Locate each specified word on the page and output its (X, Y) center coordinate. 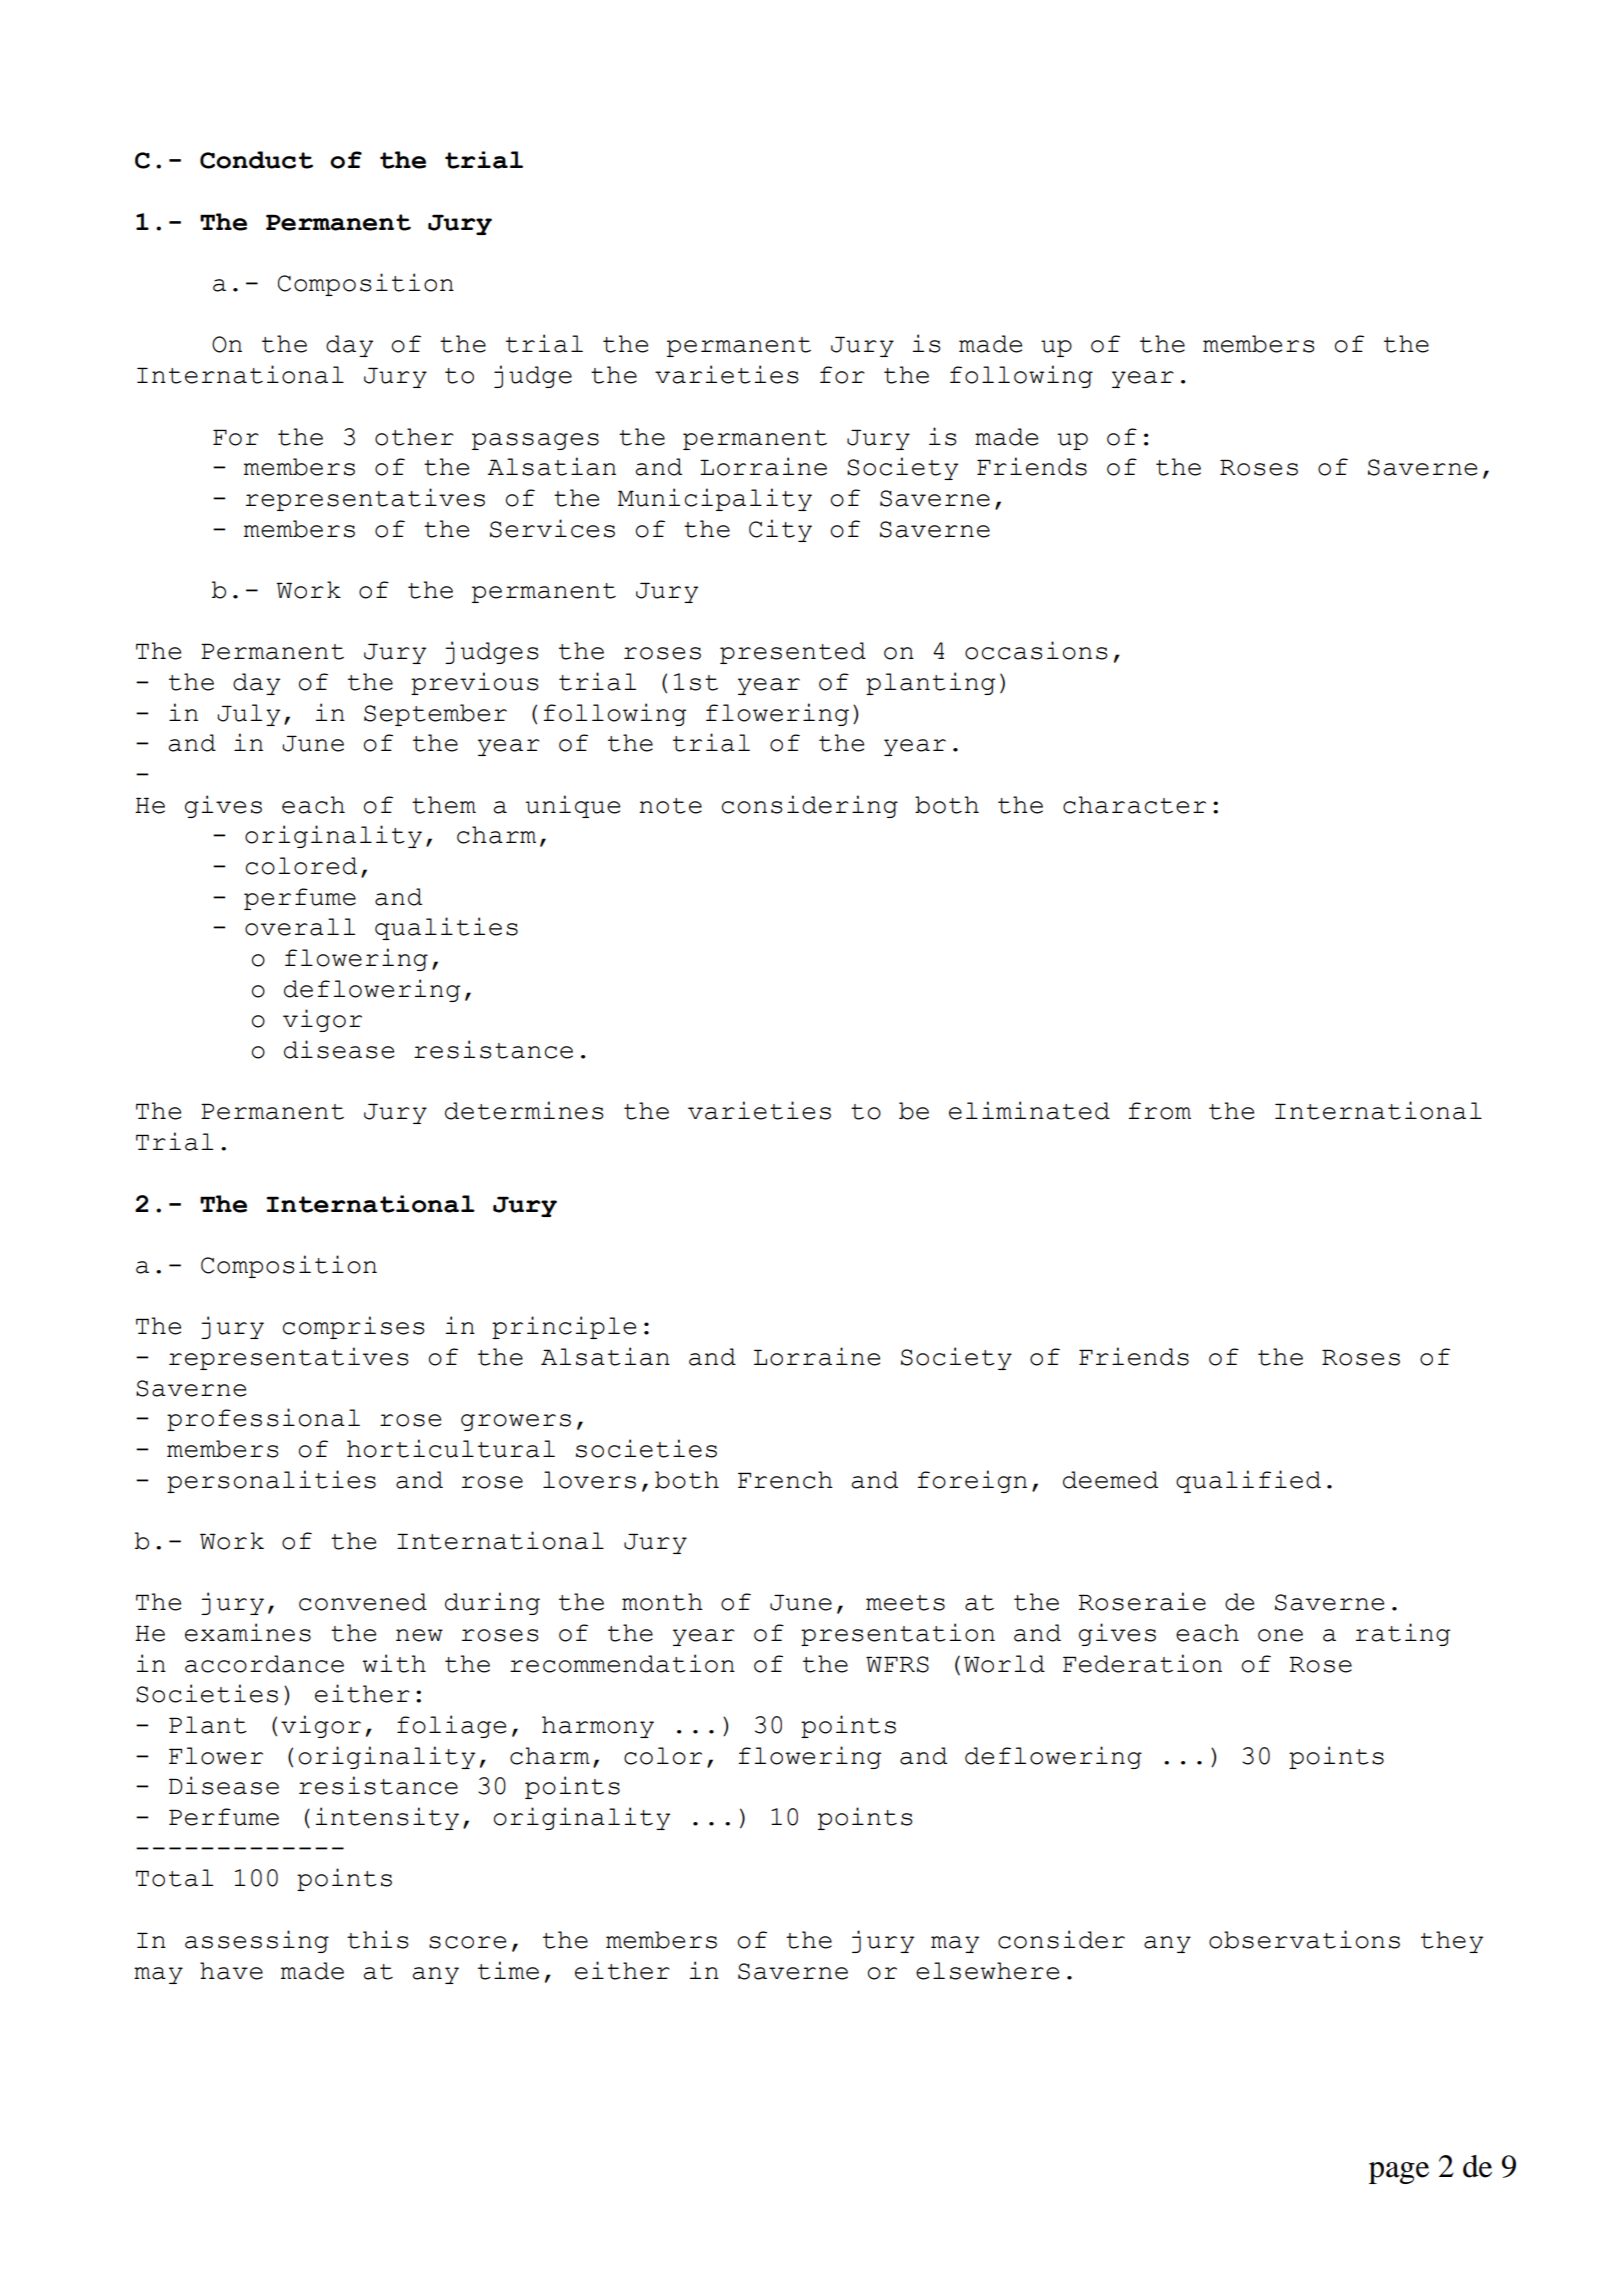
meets (905, 1603)
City (780, 530)
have (231, 1971)
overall (300, 927)
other (414, 437)
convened (363, 1602)
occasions (1036, 650)
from (1159, 1111)
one (1280, 1635)
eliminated (1029, 1110)
